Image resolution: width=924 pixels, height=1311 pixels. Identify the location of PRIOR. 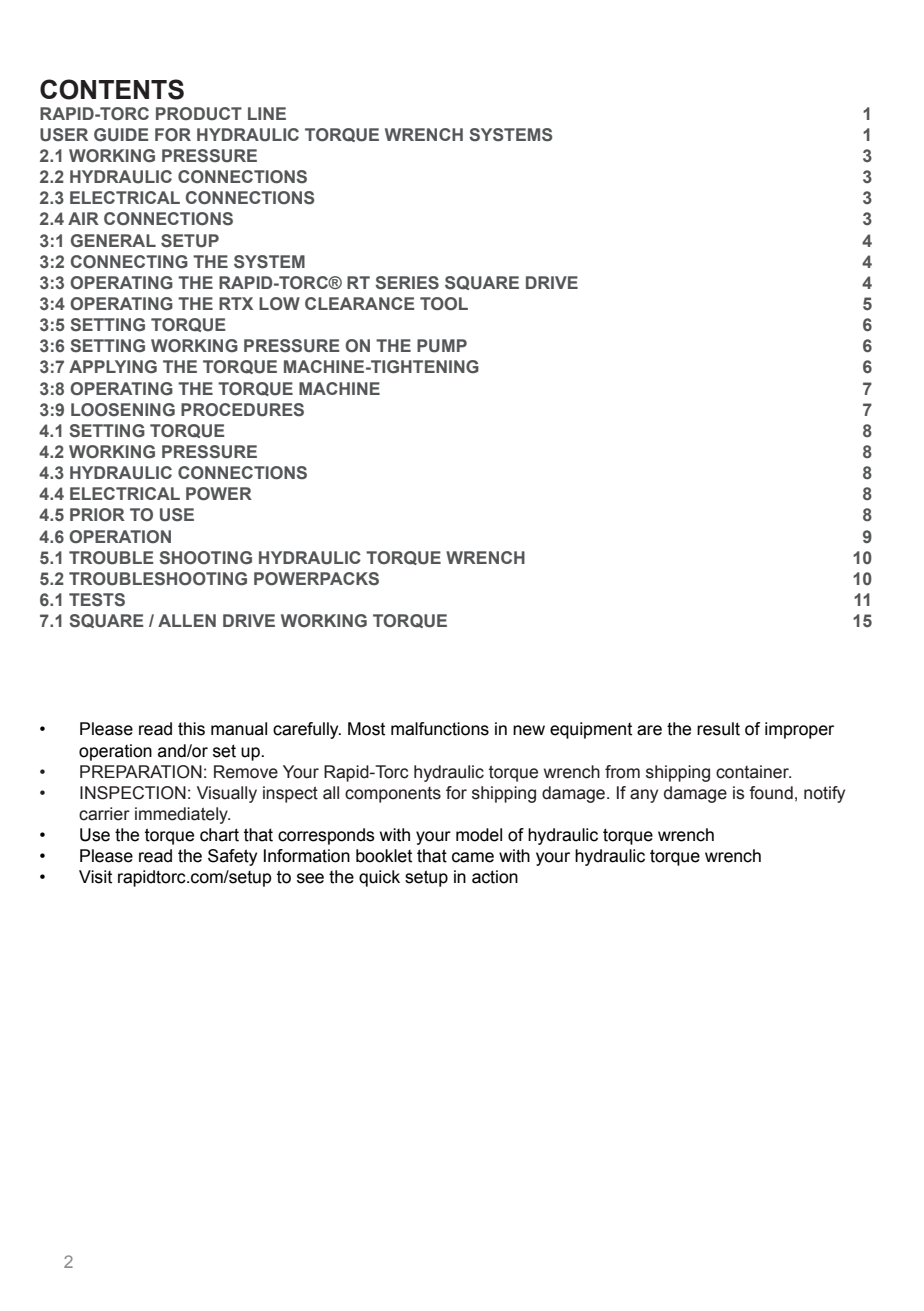
(97, 515).
